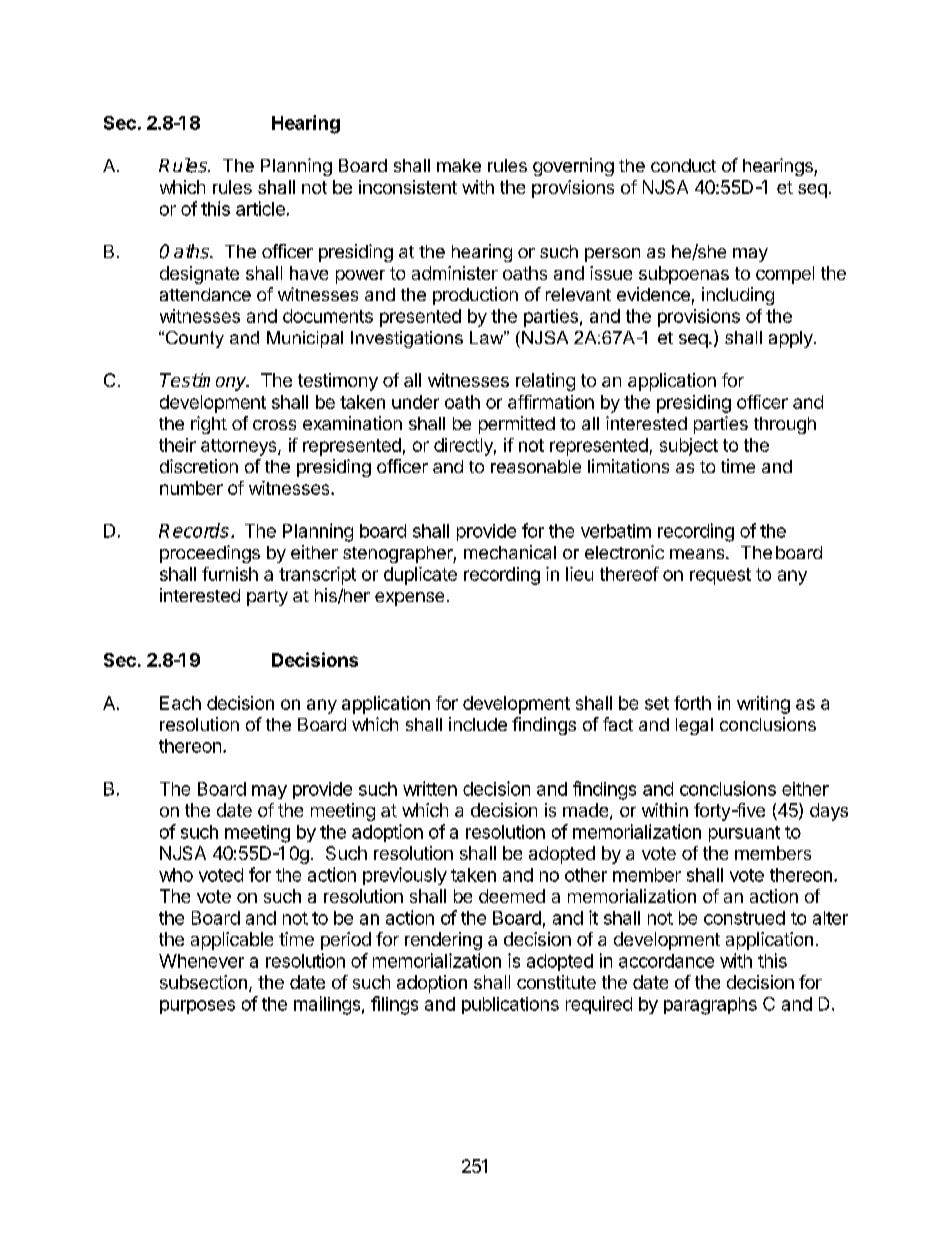 The width and height of the document is (952, 1233). I want to click on pursuant, so click(744, 834).
